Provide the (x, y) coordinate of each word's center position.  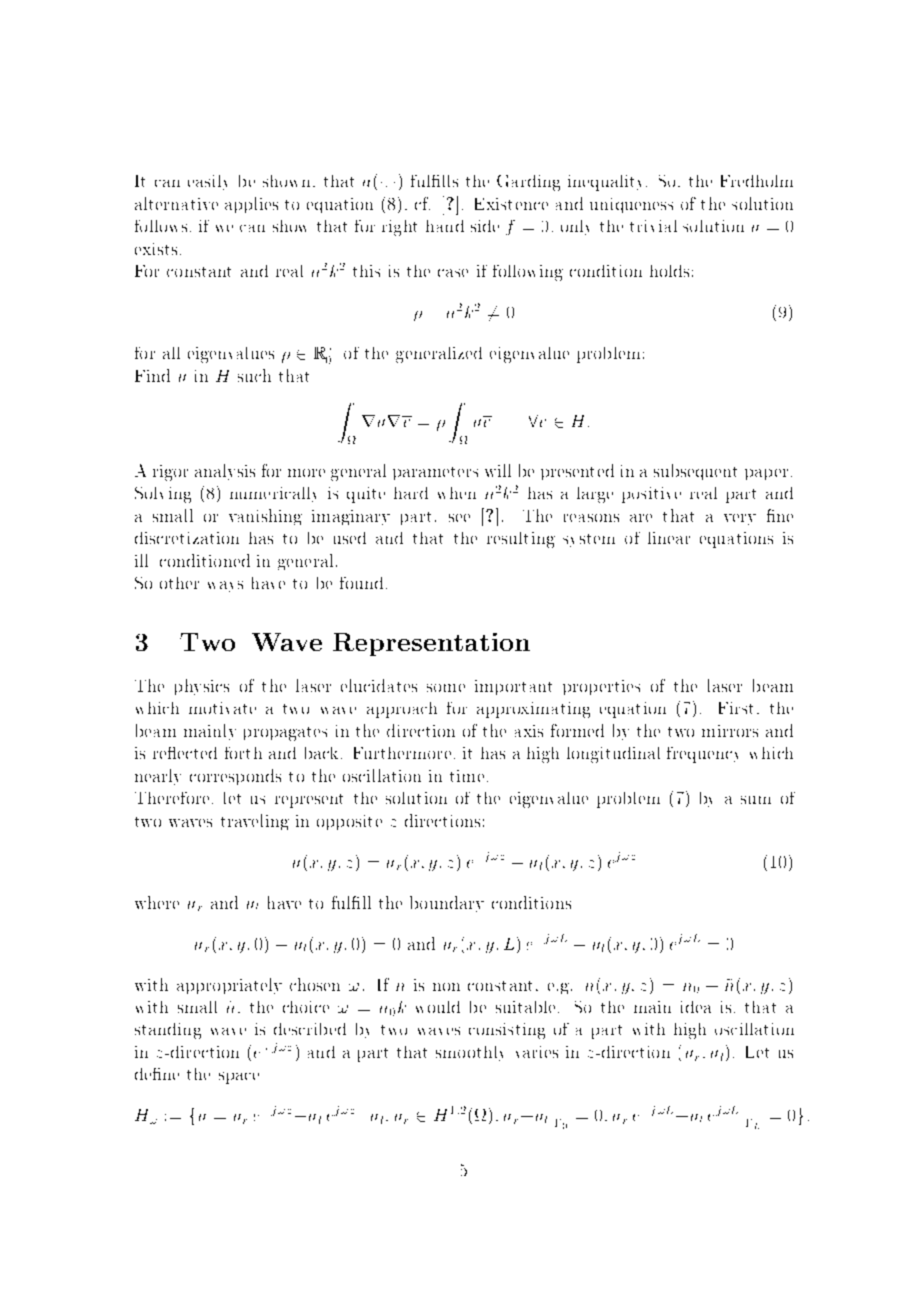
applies (251, 205)
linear (669, 538)
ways (225, 586)
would (438, 1007)
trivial (653, 226)
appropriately (229, 986)
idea (696, 1007)
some (446, 688)
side (485, 226)
